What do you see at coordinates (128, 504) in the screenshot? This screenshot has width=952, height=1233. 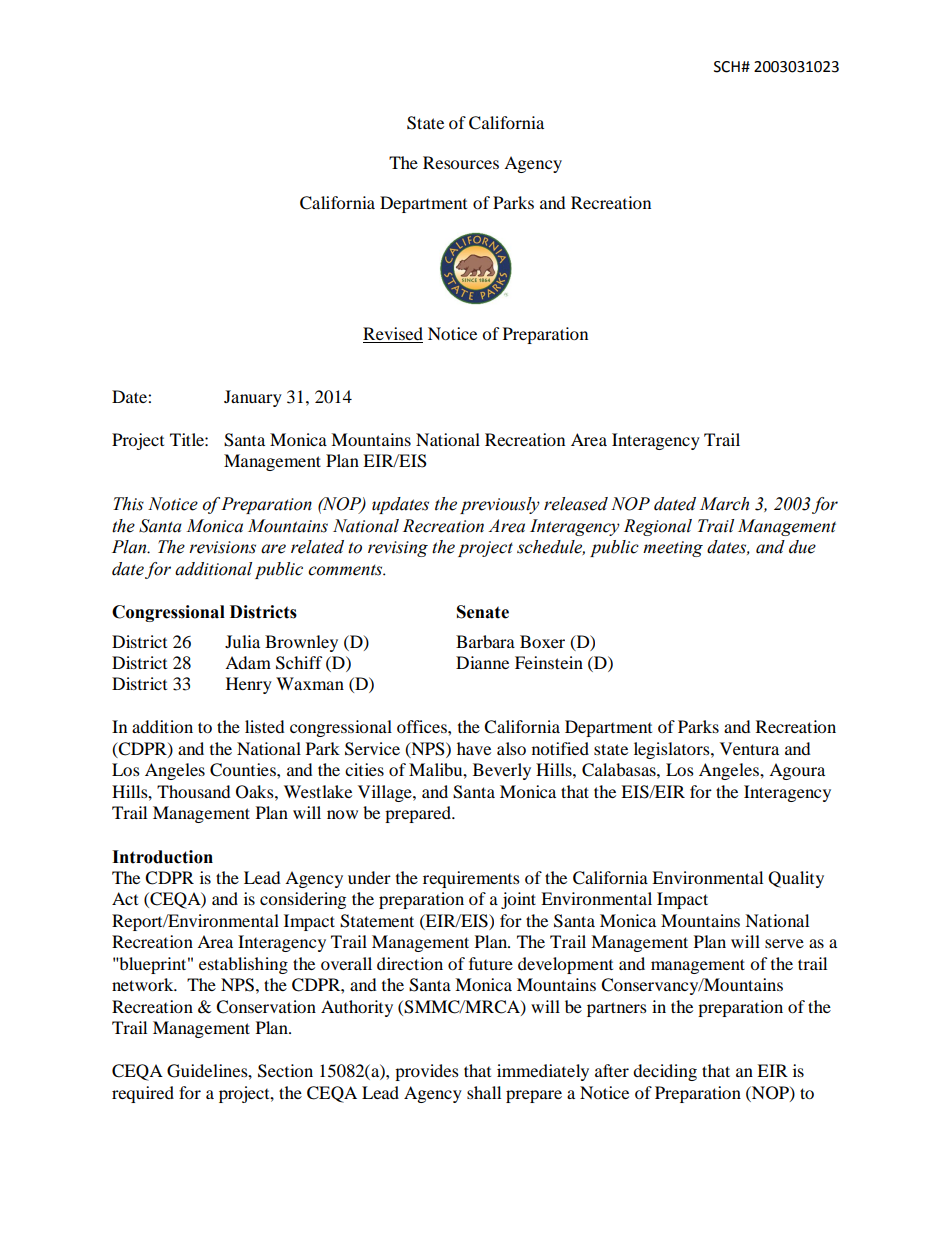 I see `This` at bounding box center [128, 504].
